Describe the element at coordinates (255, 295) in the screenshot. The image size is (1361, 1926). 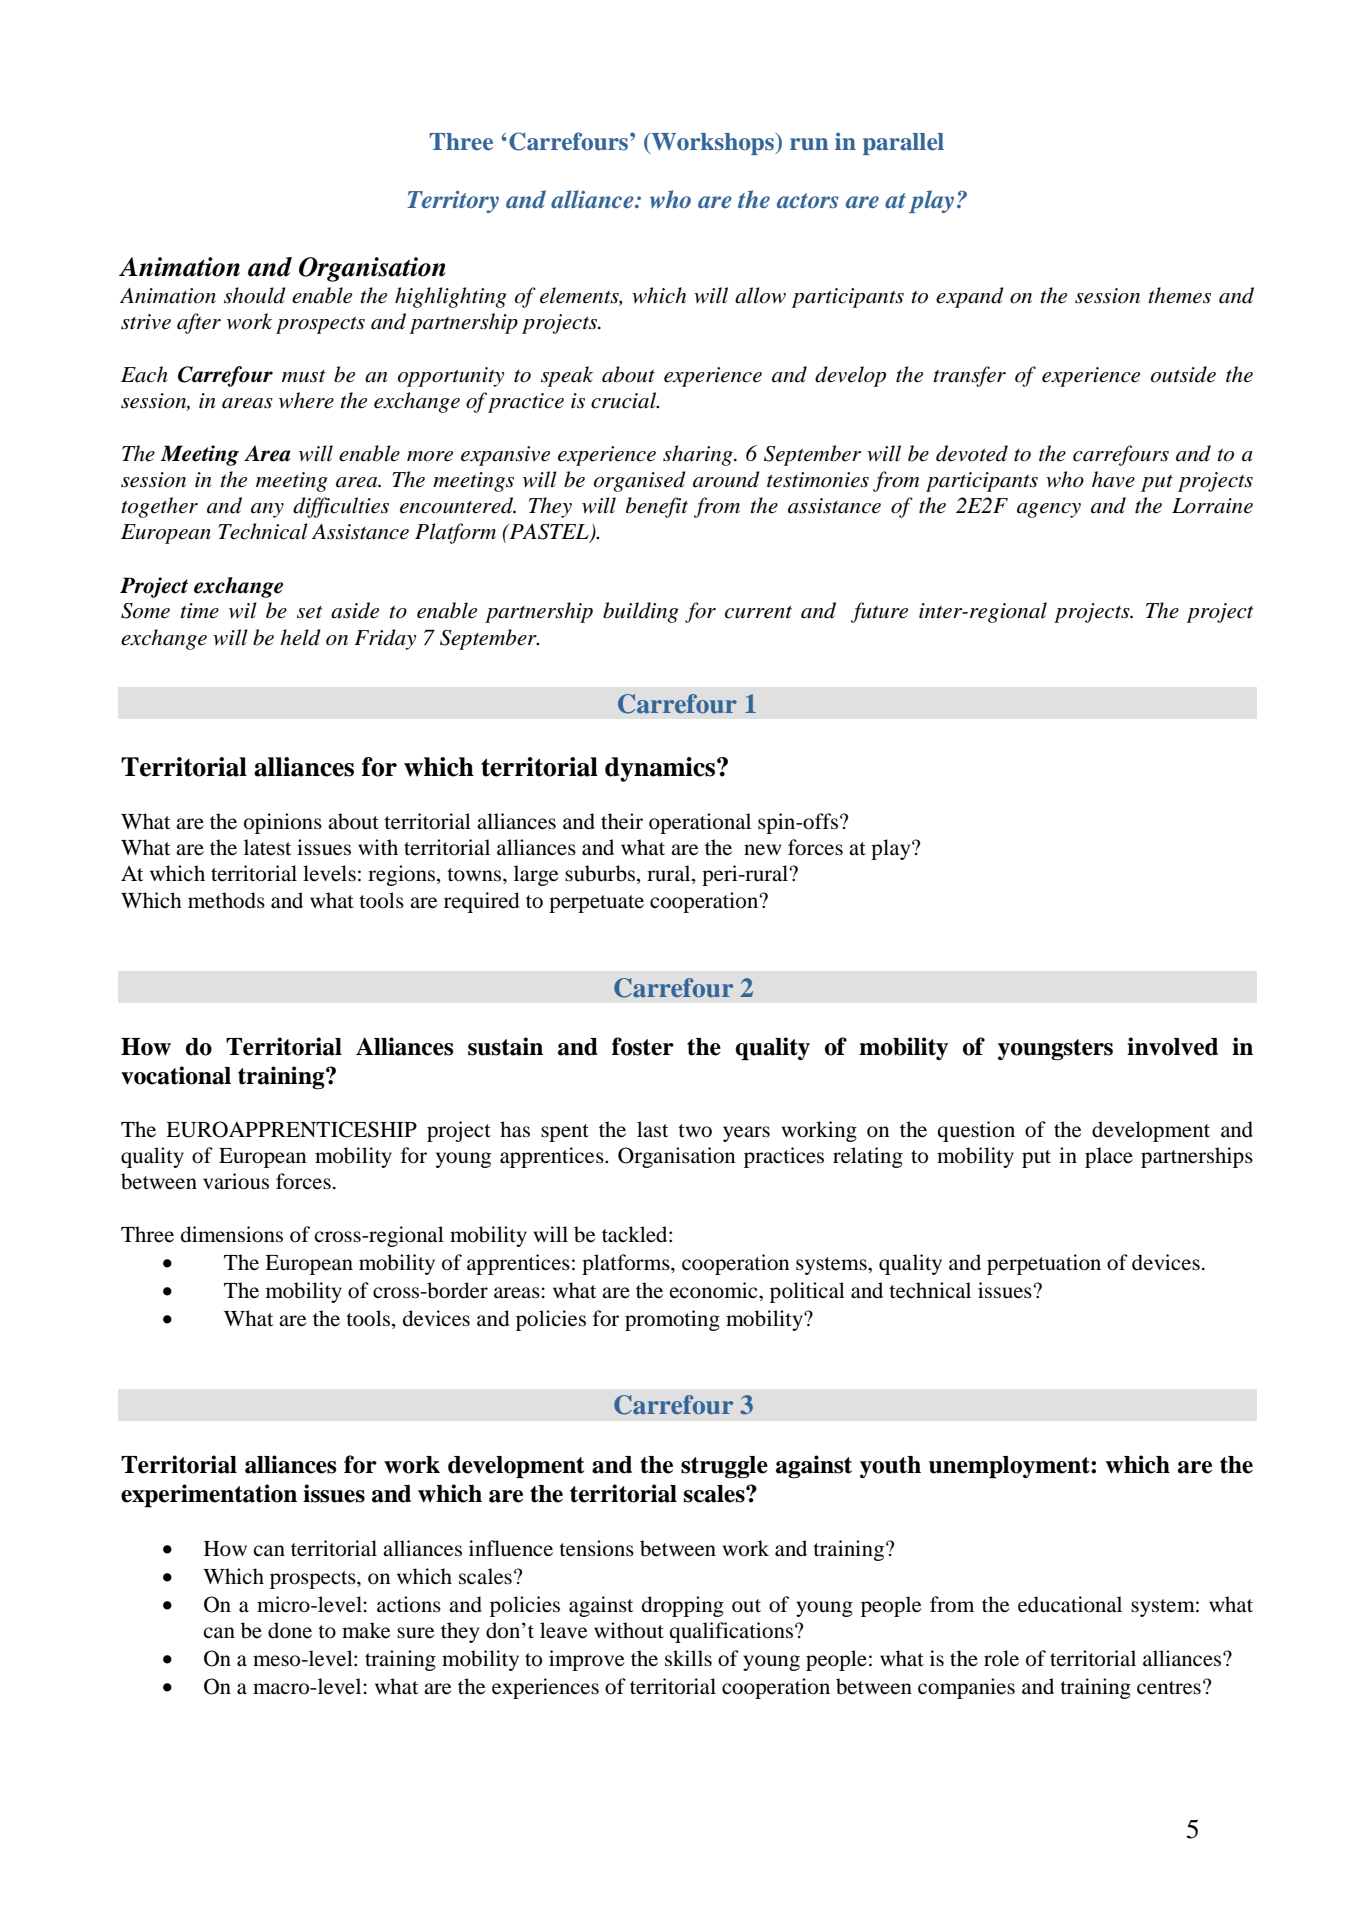
I see `should` at that location.
